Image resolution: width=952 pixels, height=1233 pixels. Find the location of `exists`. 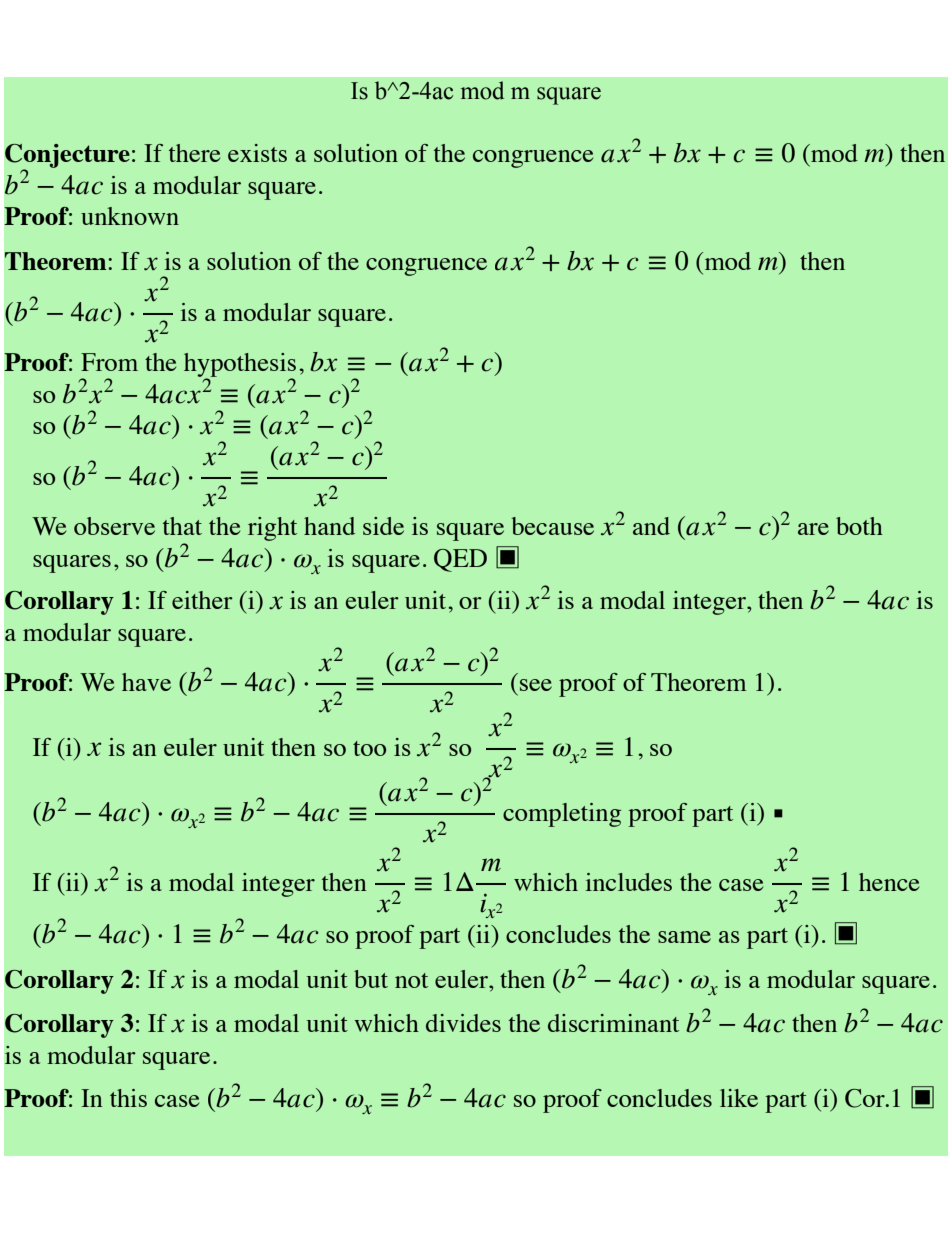

exists is located at coordinates (257, 153).
